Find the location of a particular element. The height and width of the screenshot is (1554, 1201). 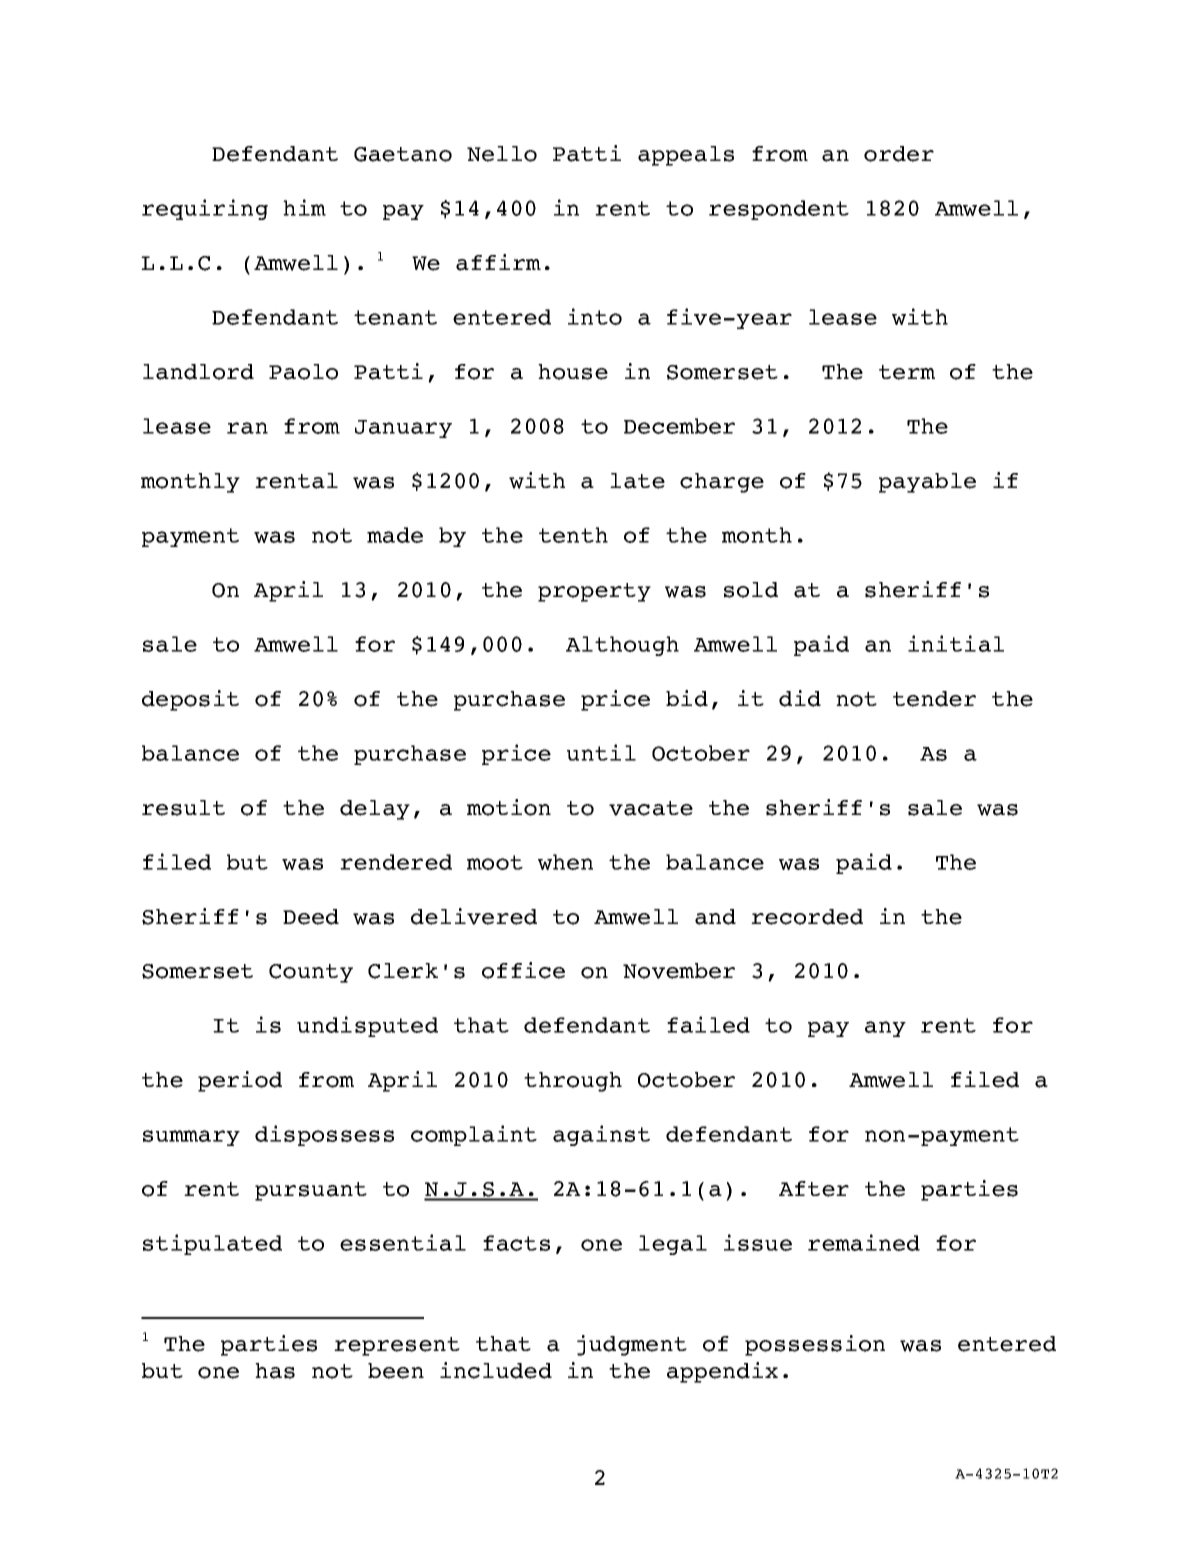

him is located at coordinates (304, 207).
